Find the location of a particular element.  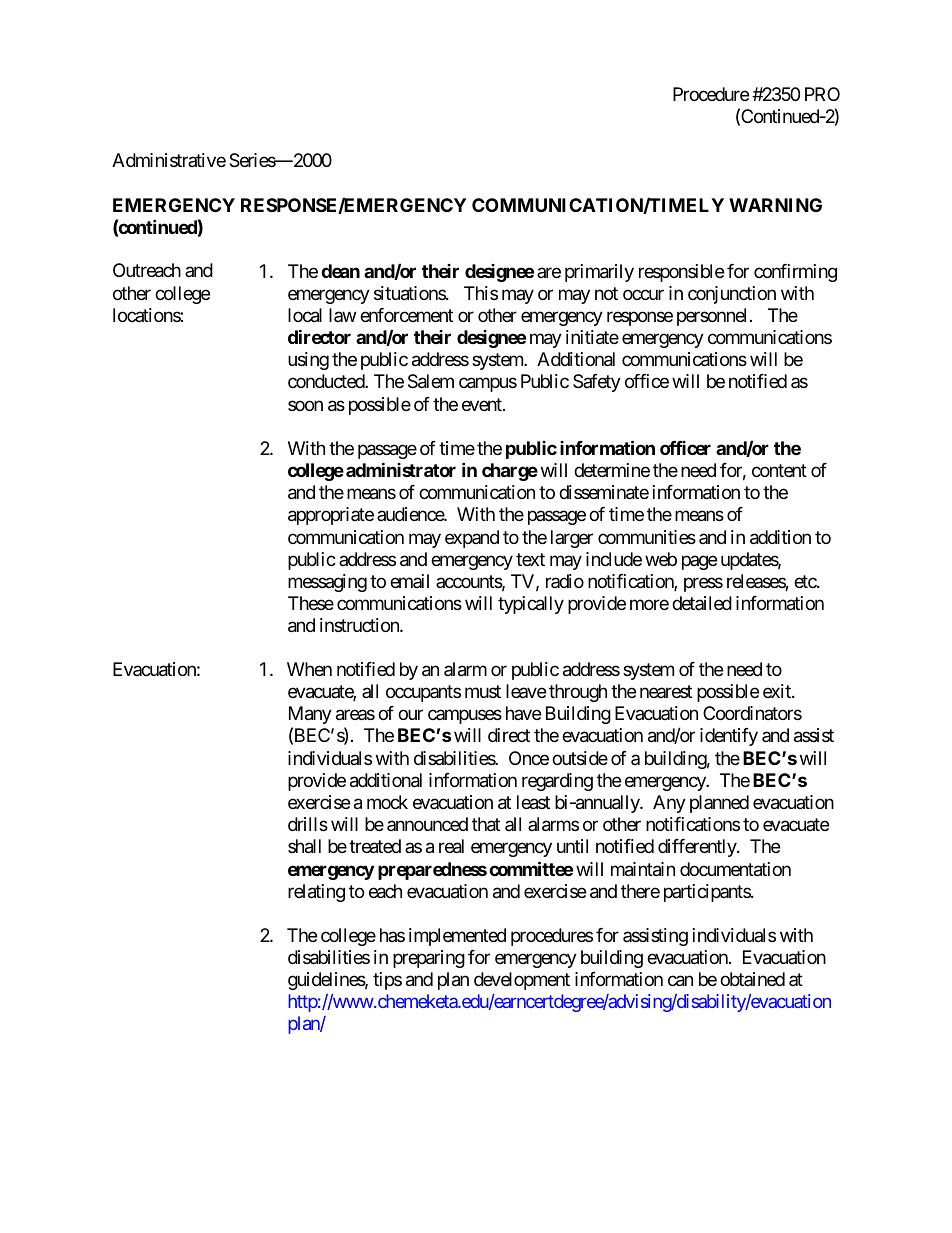

content is located at coordinates (779, 471).
